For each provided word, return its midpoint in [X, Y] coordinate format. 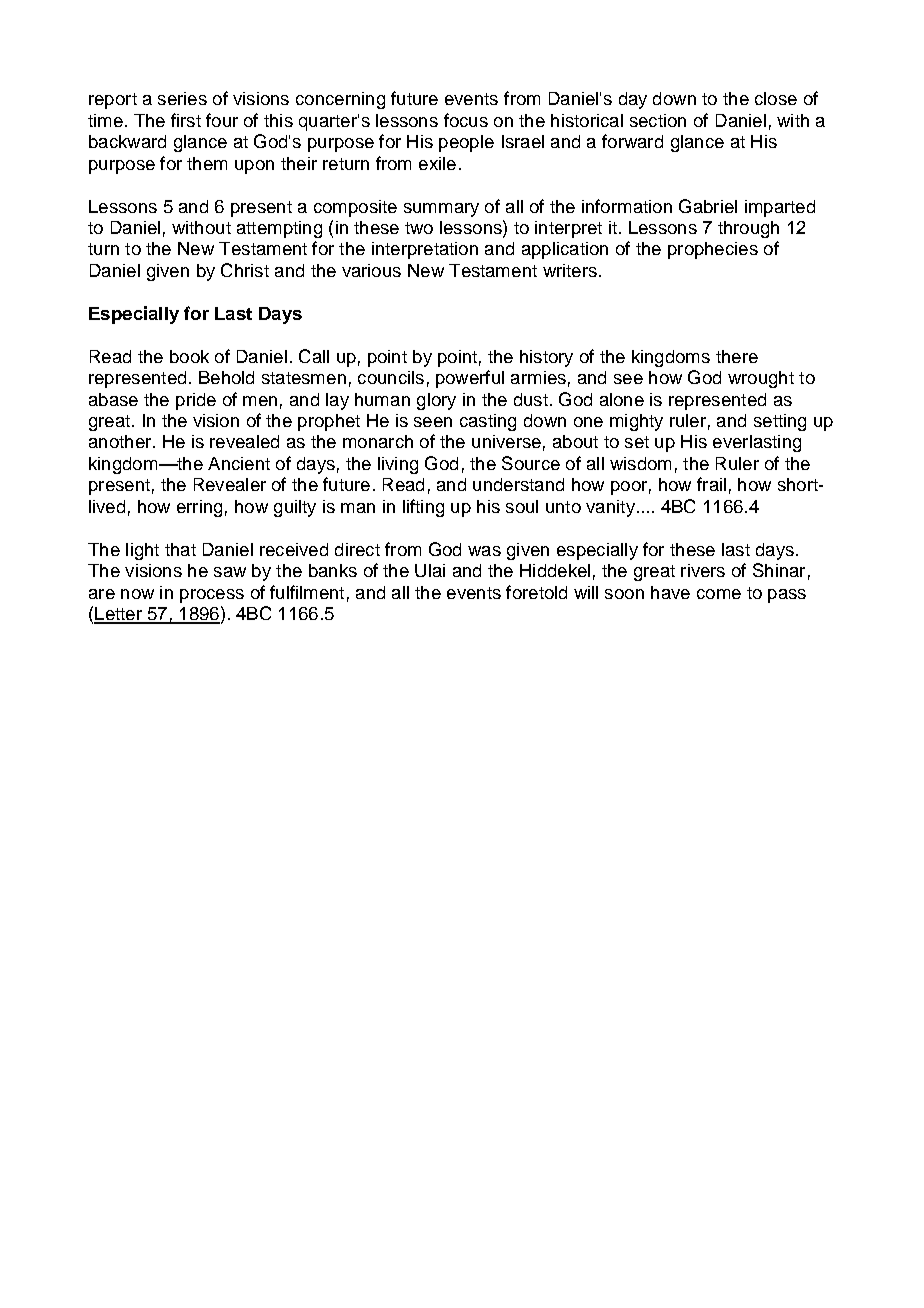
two [419, 228]
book [189, 356]
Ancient [239, 463]
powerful [470, 379]
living [398, 465]
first [186, 120]
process [212, 596]
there [737, 356]
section [658, 120]
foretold [536, 592]
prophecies [713, 250]
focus [466, 120]
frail [711, 484]
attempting [279, 229]
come [719, 594]
